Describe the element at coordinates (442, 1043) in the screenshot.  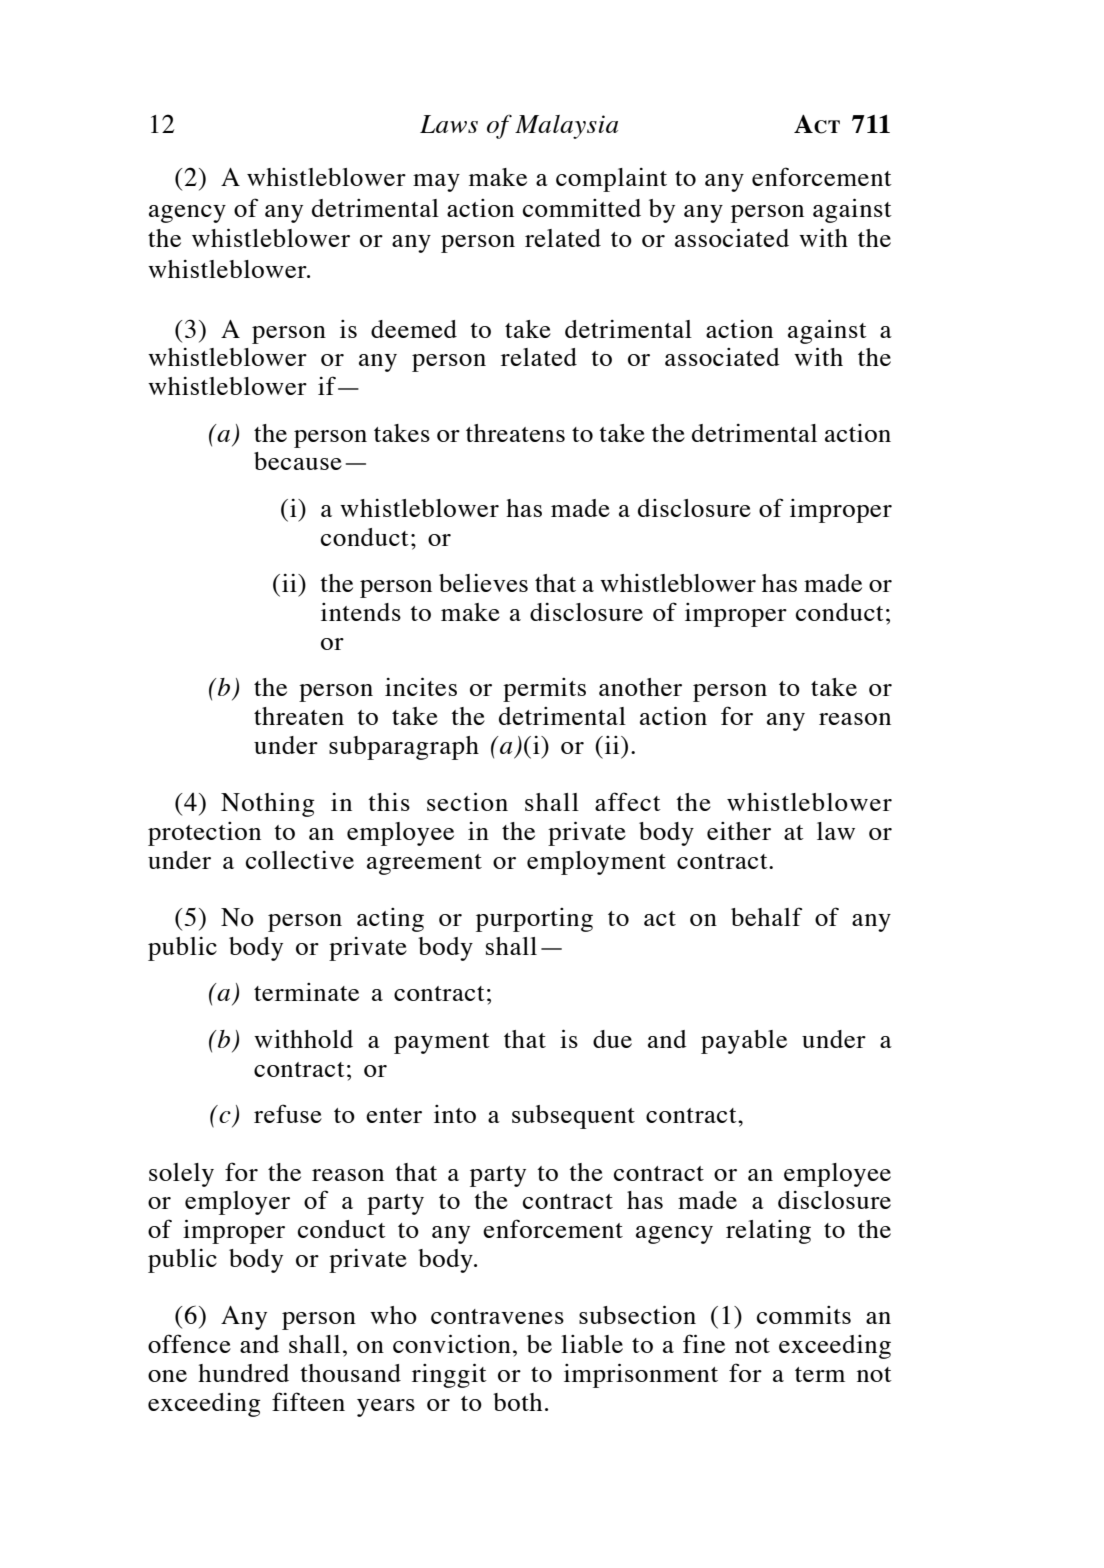
I see `payment` at that location.
